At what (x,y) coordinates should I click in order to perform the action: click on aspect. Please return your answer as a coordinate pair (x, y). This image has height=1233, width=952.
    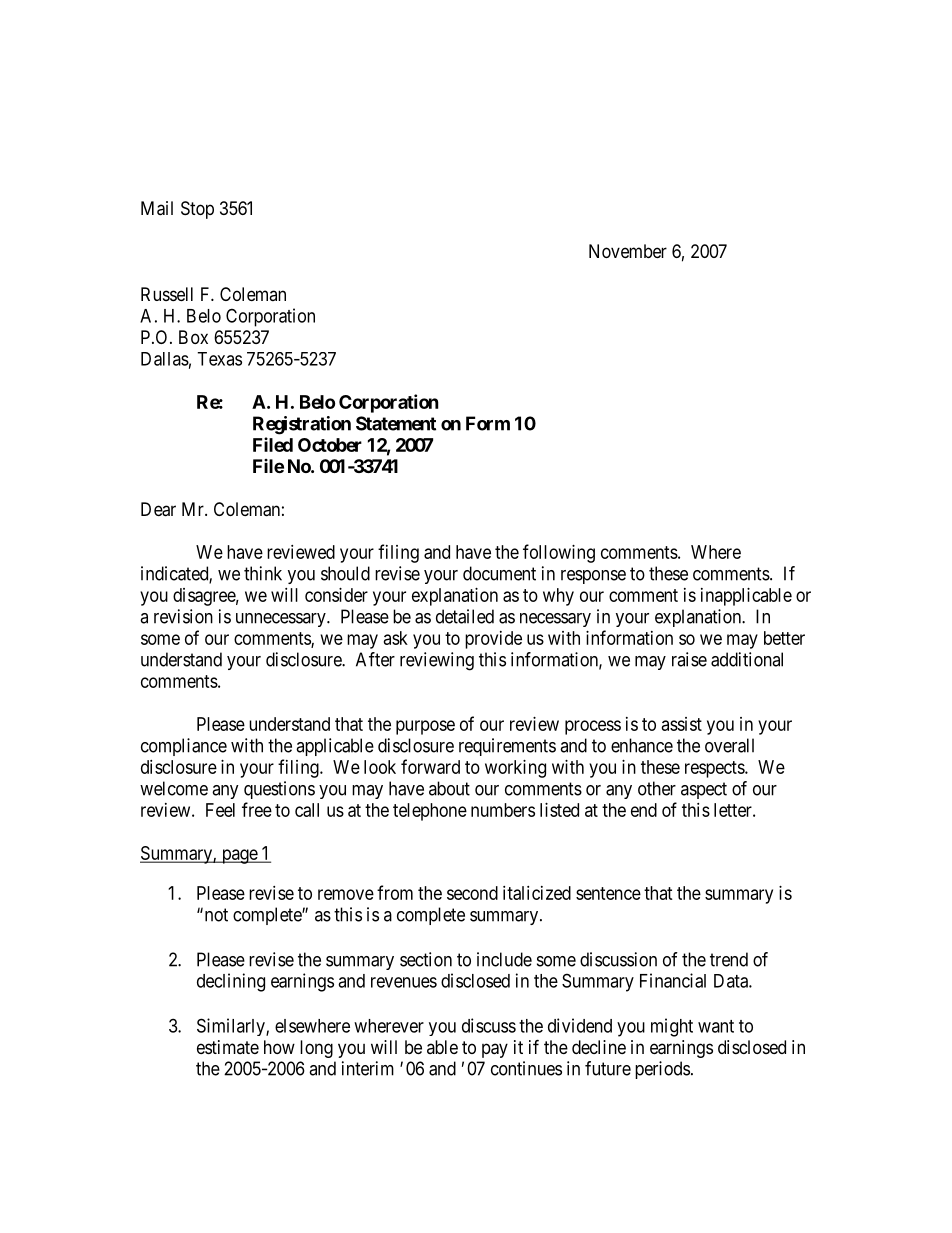
    Looking at the image, I should click on (704, 790).
